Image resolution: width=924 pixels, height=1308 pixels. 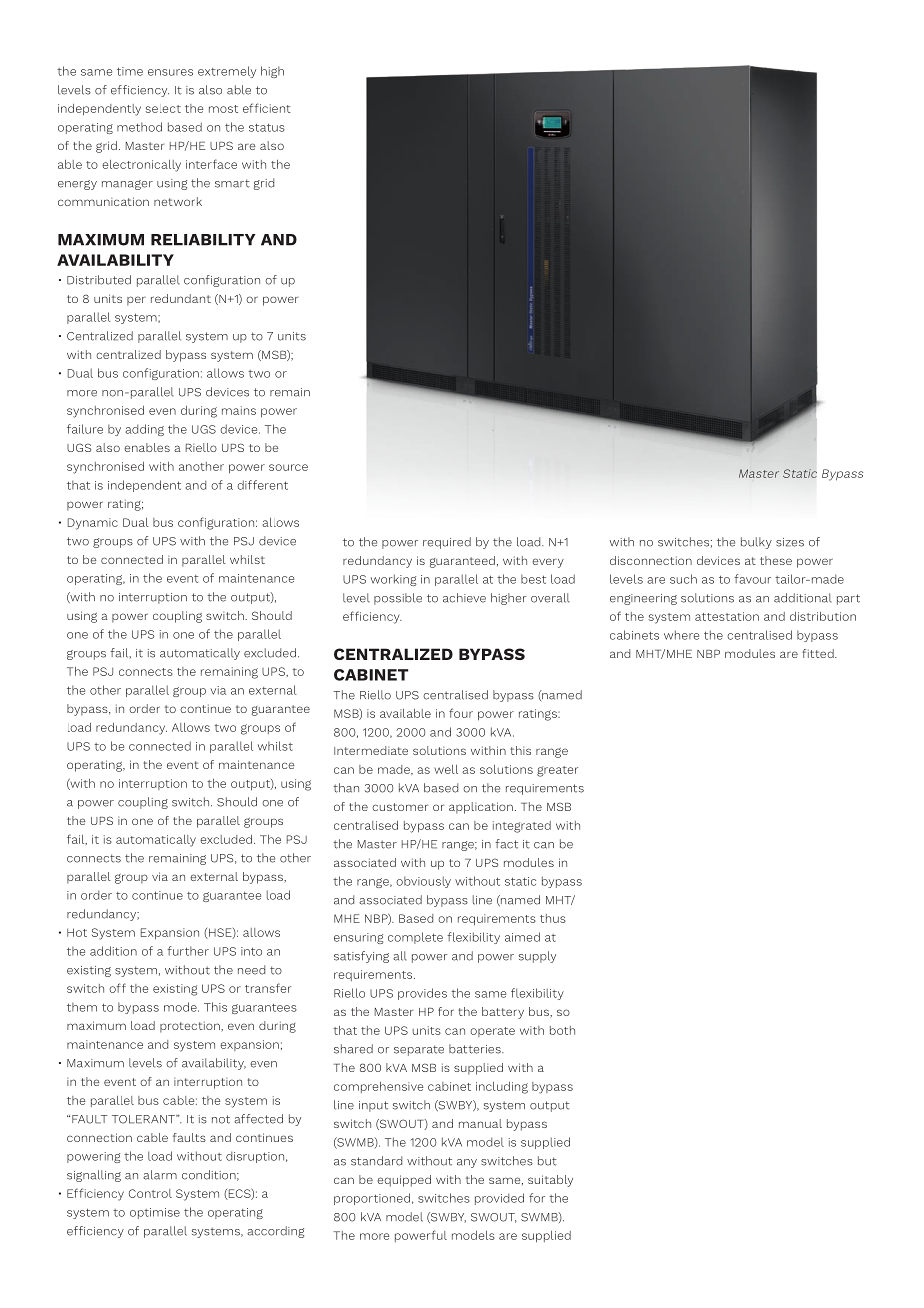 I want to click on achieve, so click(x=464, y=598).
